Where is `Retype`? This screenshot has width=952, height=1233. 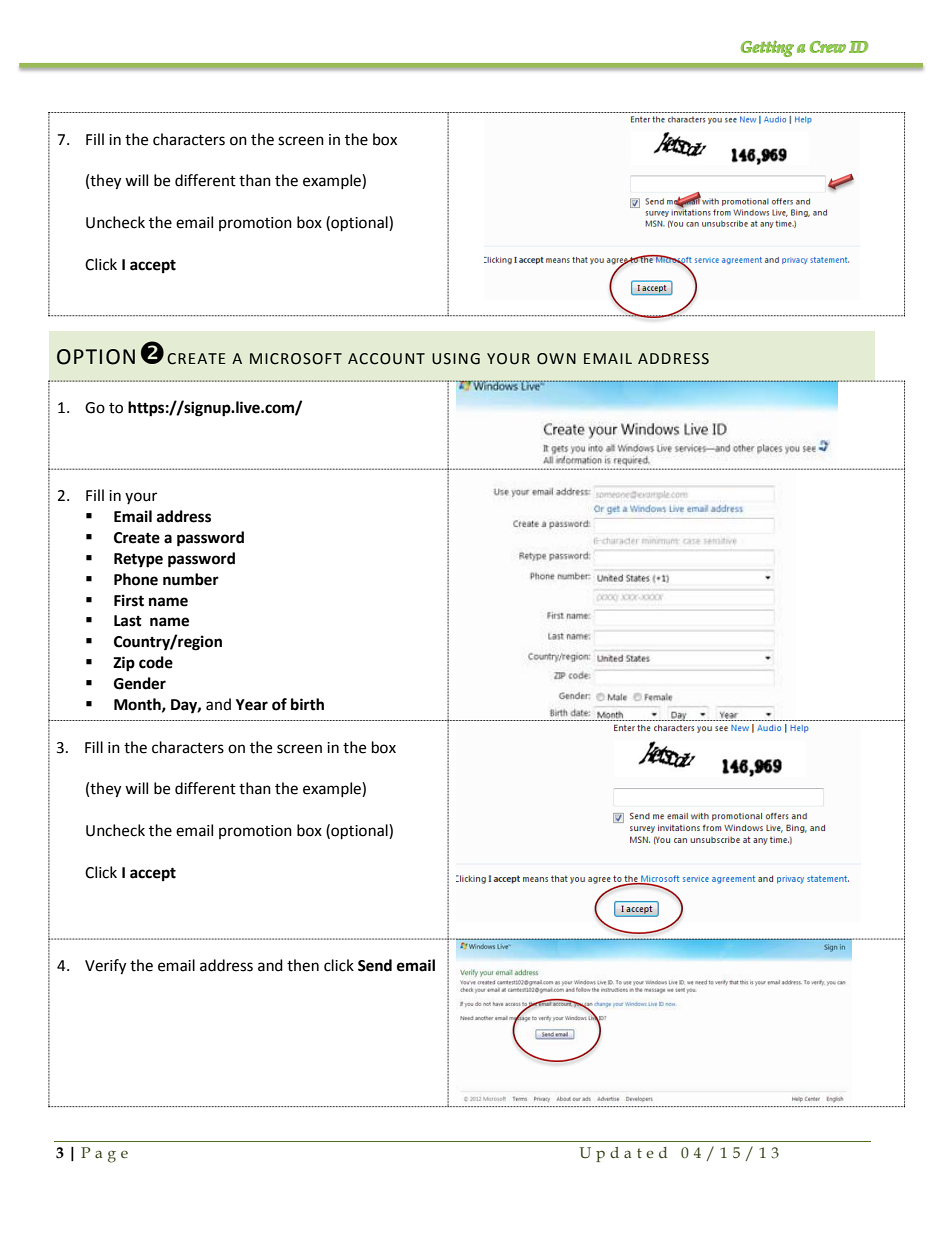 Retype is located at coordinates (138, 560).
